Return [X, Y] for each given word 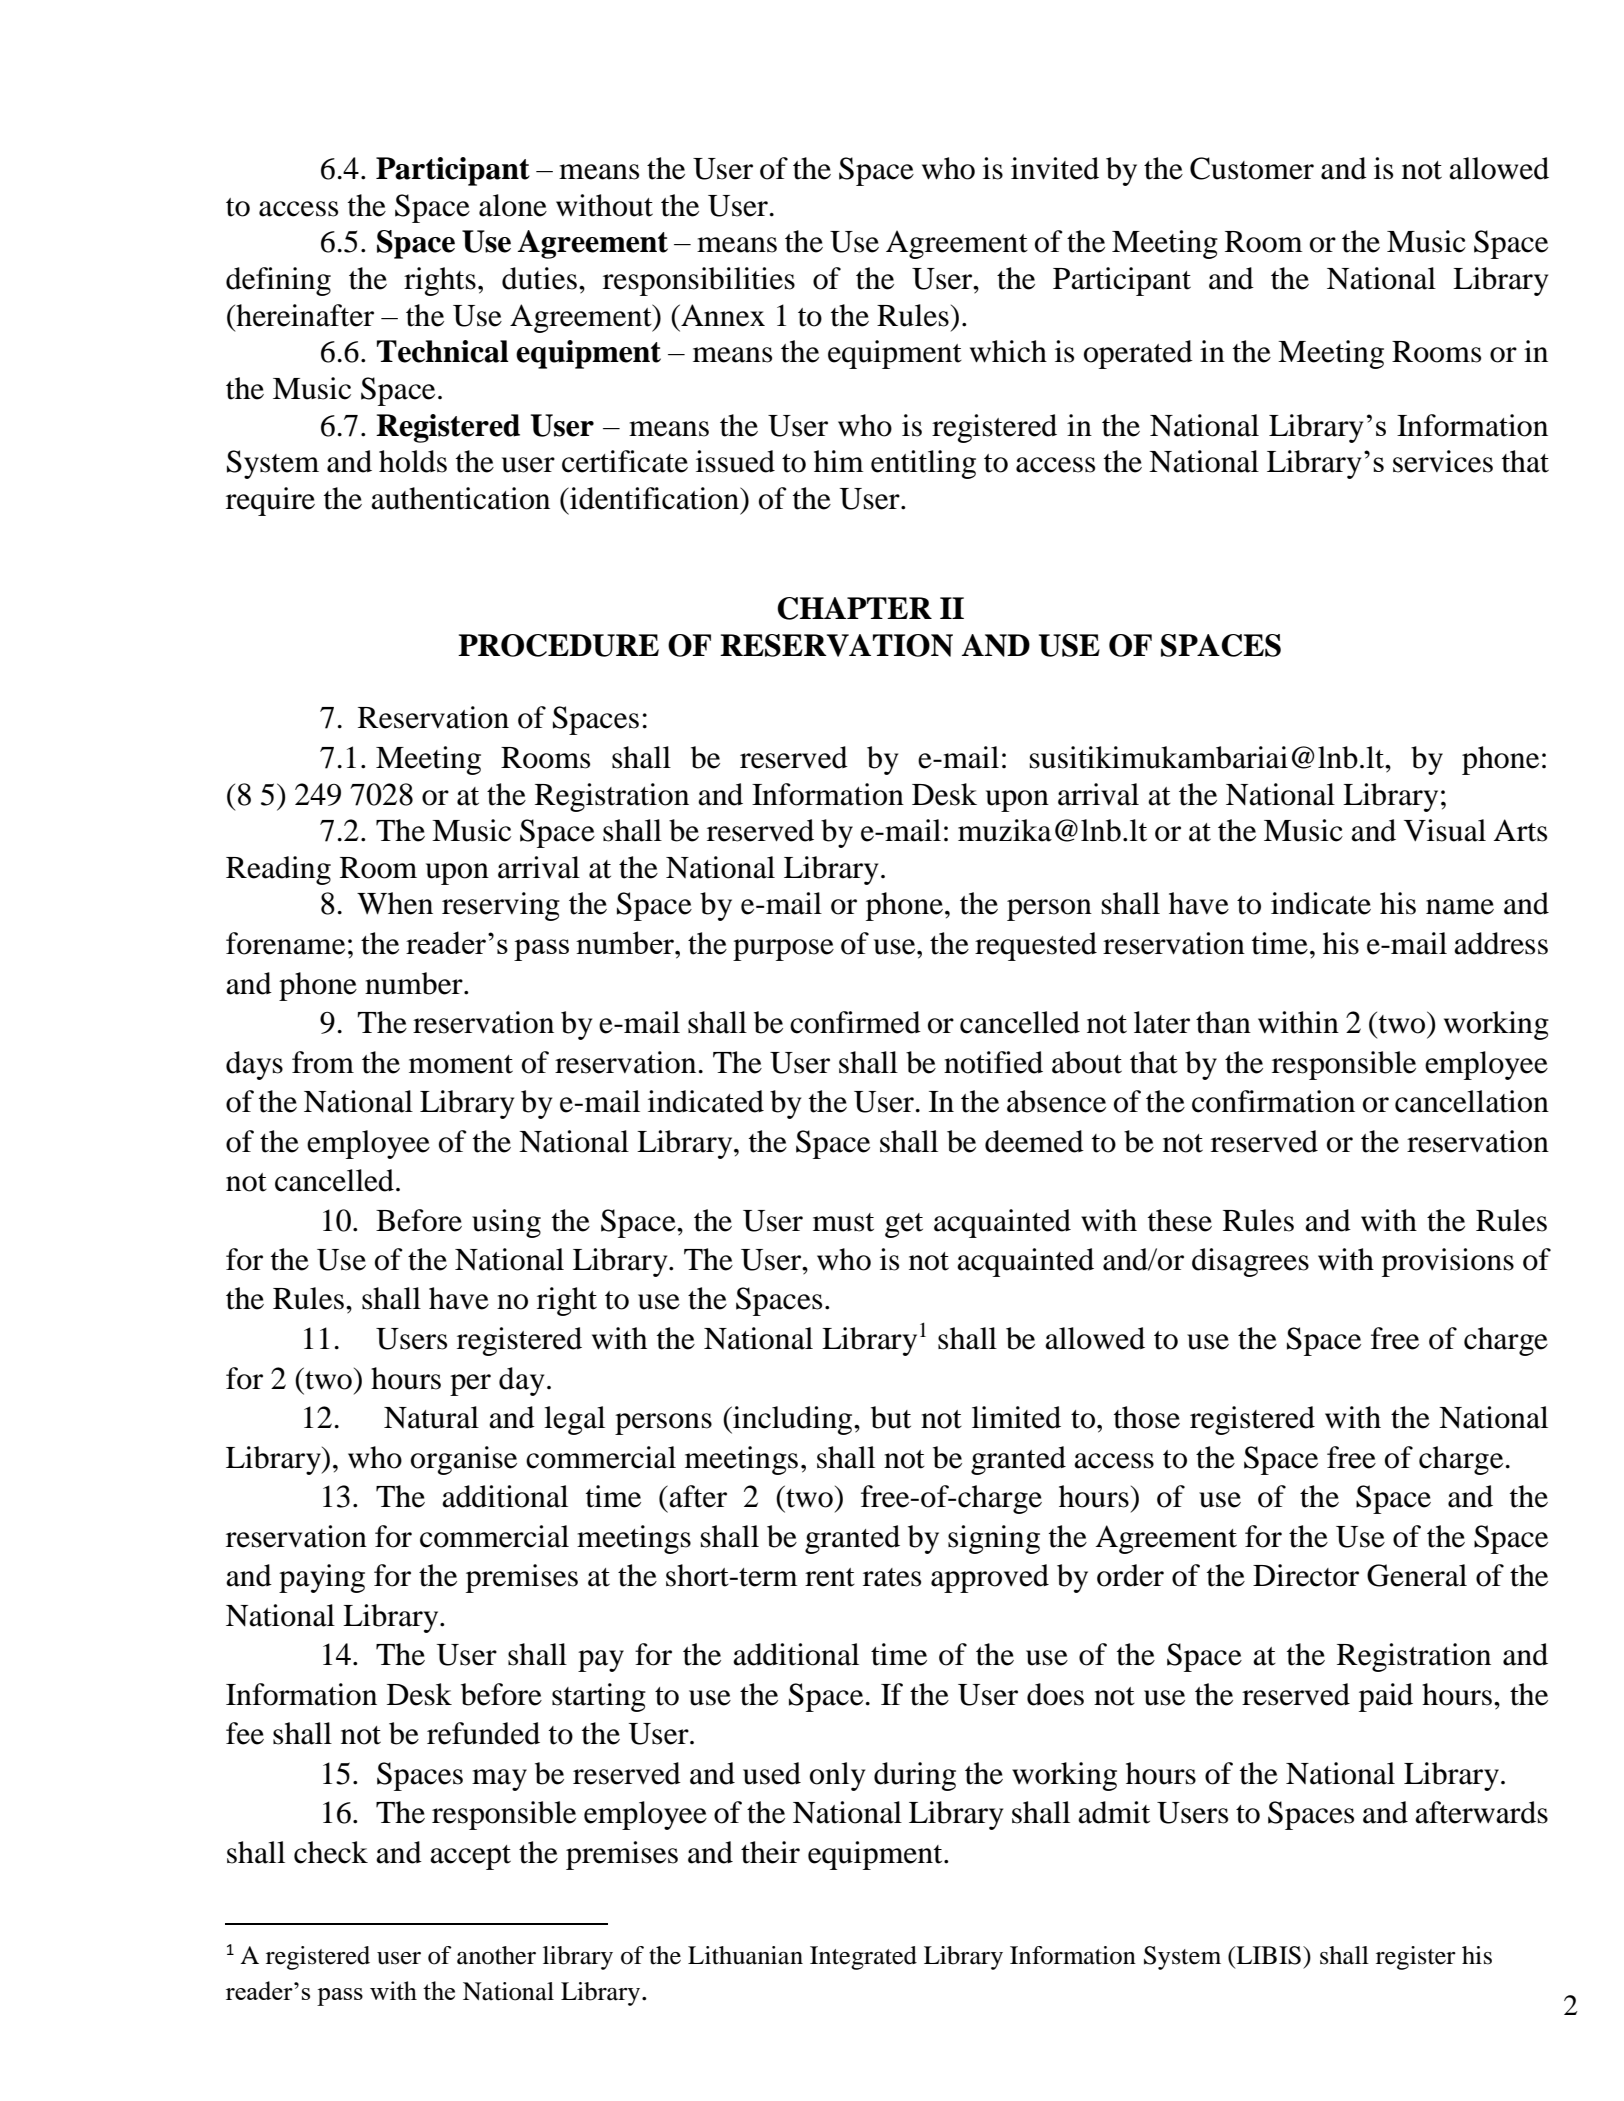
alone [513, 205]
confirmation [1273, 1101]
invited [1055, 168]
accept [470, 1857]
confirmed [855, 1022]
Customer [1252, 168]
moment [461, 1064]
